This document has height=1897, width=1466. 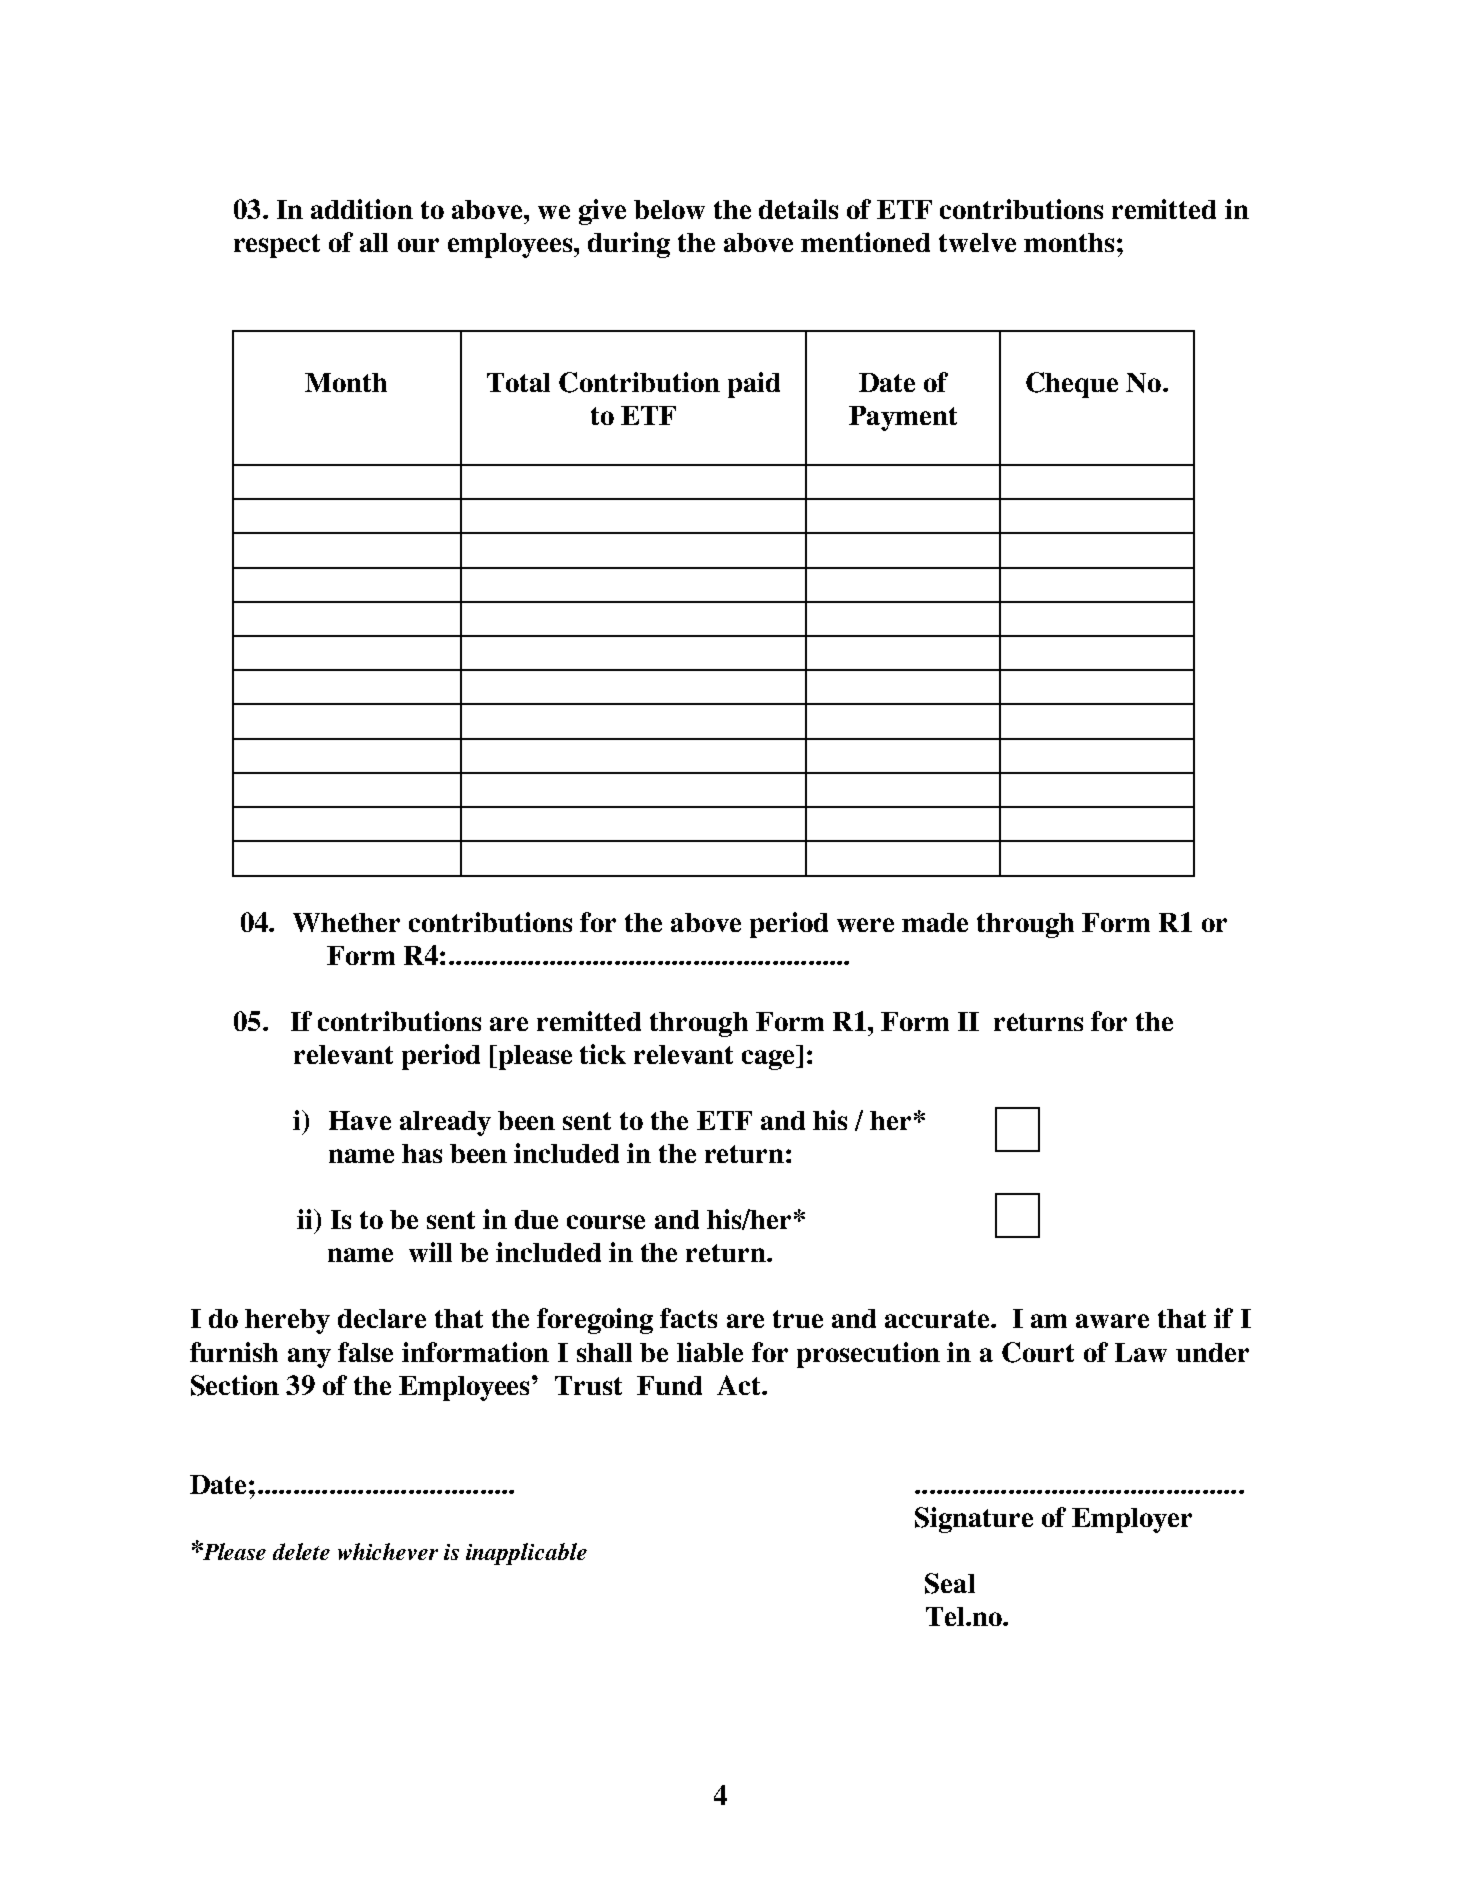 What do you see at coordinates (1132, 1520) in the document?
I see `Employer` at bounding box center [1132, 1520].
